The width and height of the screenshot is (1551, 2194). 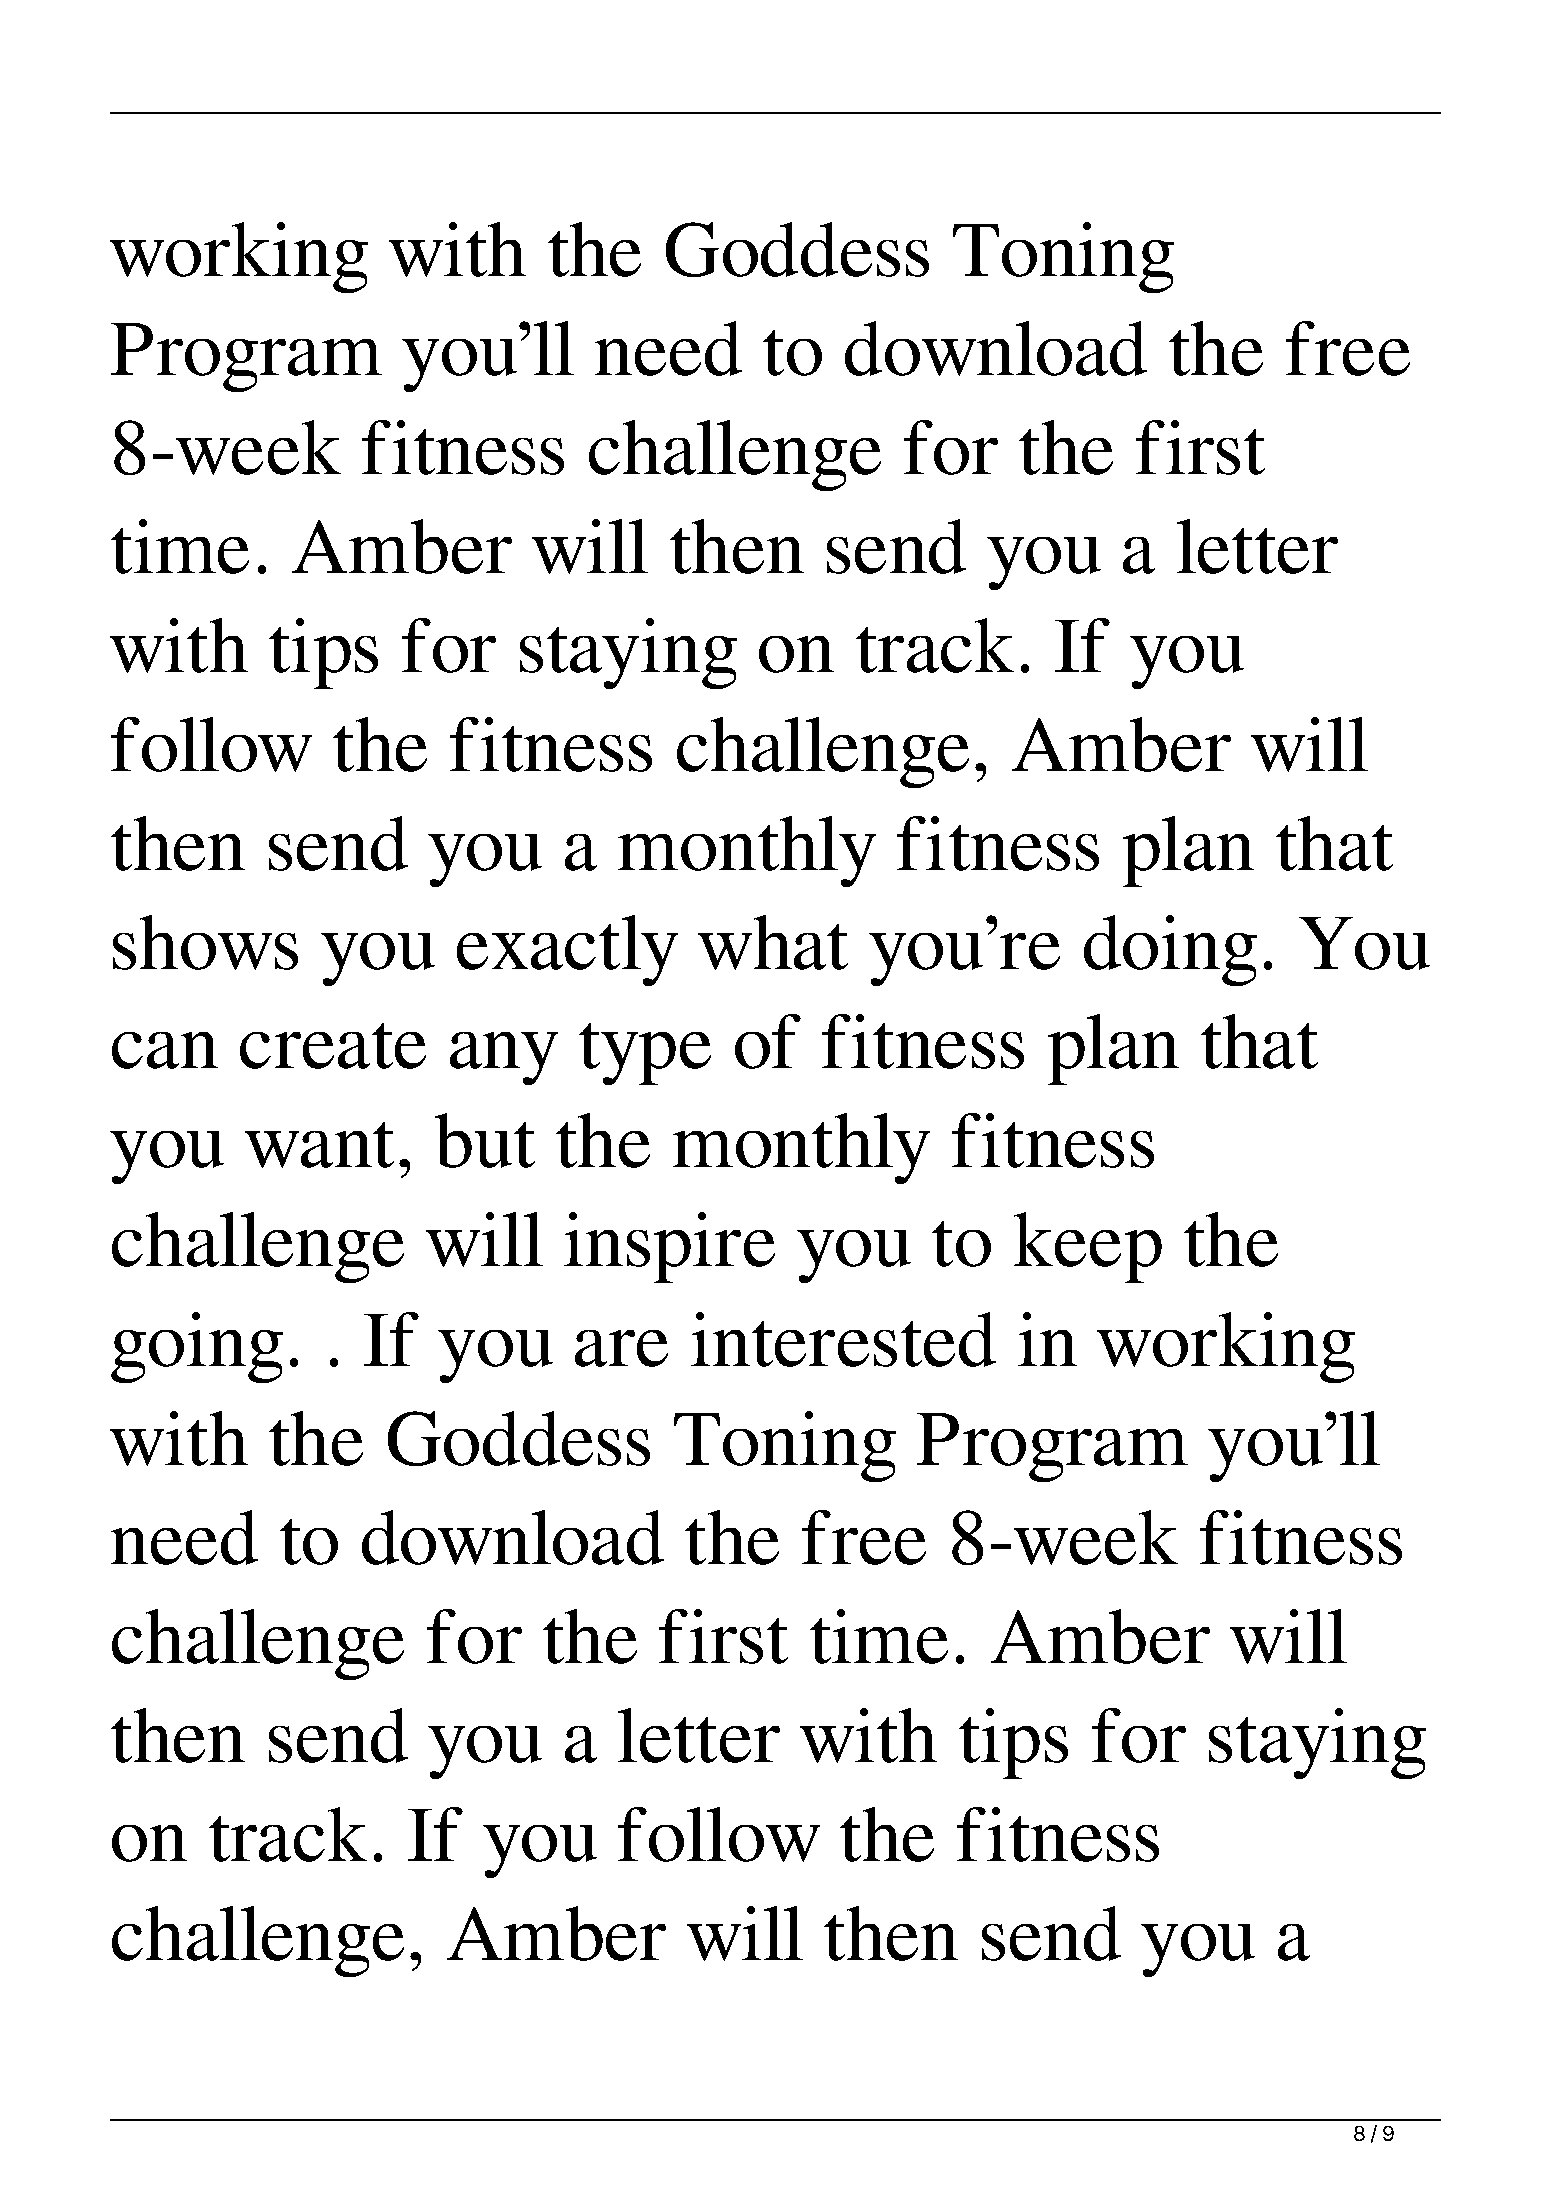 What do you see at coordinates (319, 1145) in the screenshot?
I see `want` at bounding box center [319, 1145].
